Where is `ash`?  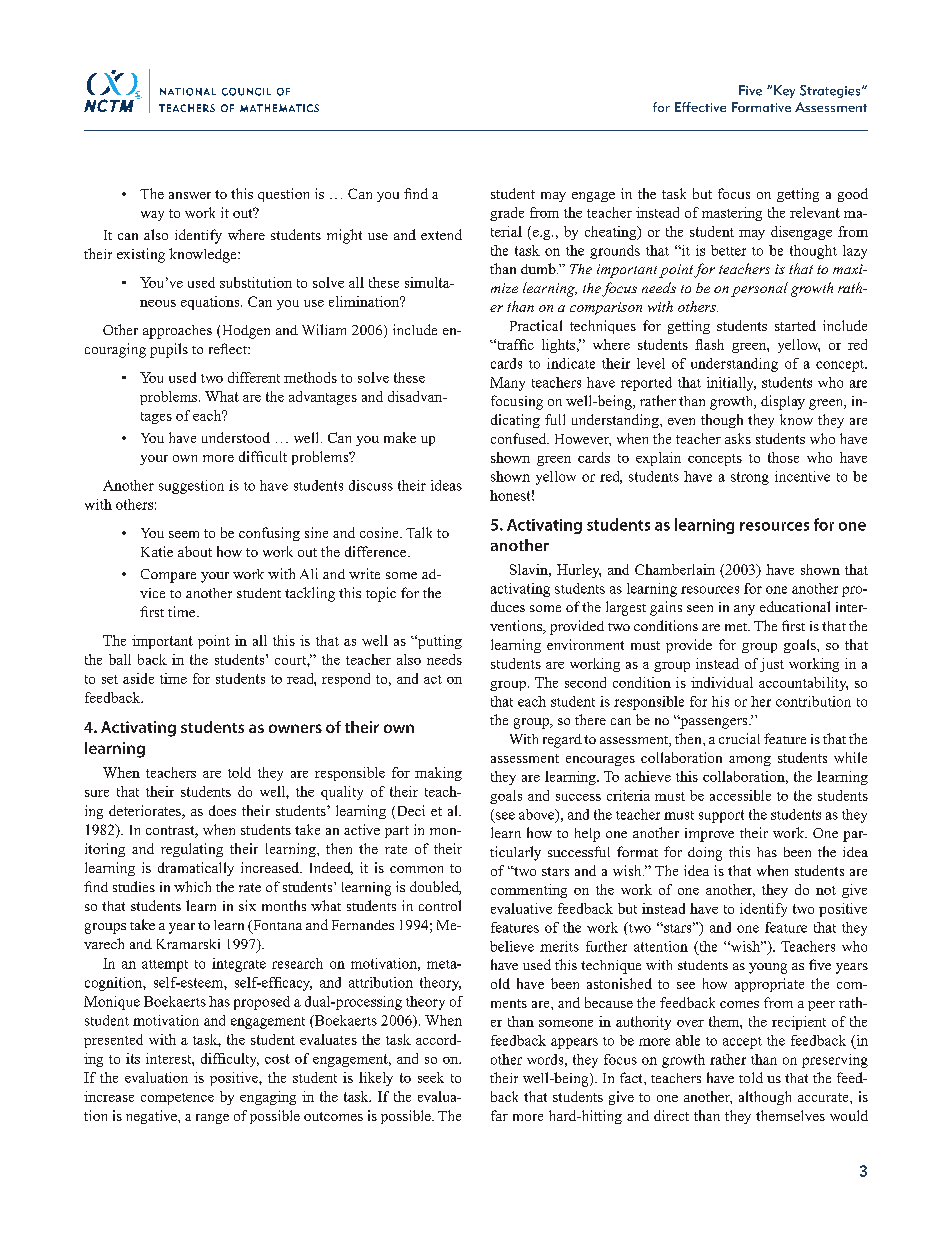
ash is located at coordinates (714, 344).
